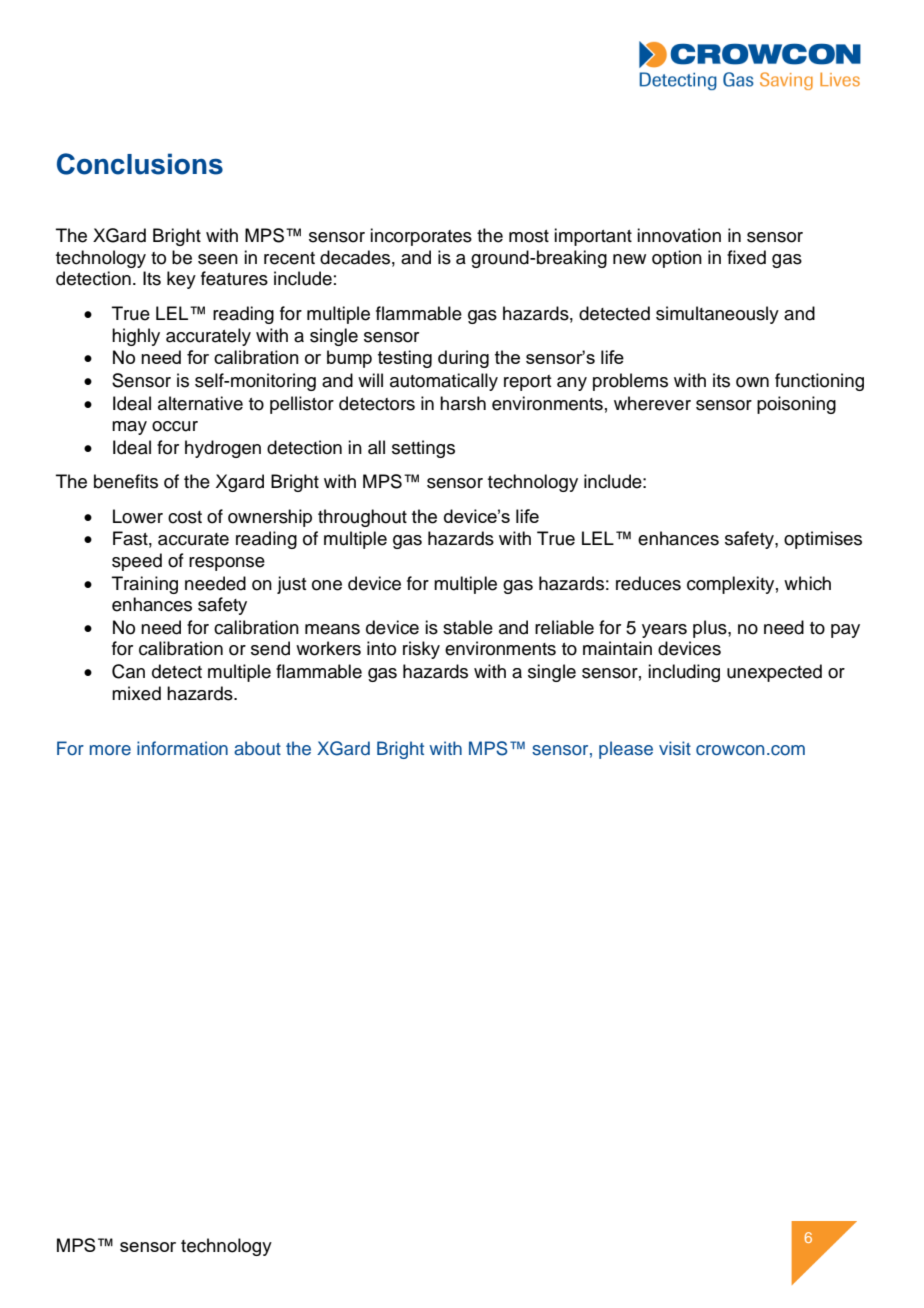 This image has width=924, height=1308. Describe the element at coordinates (140, 164) in the image. I see `Conclusions` at that location.
